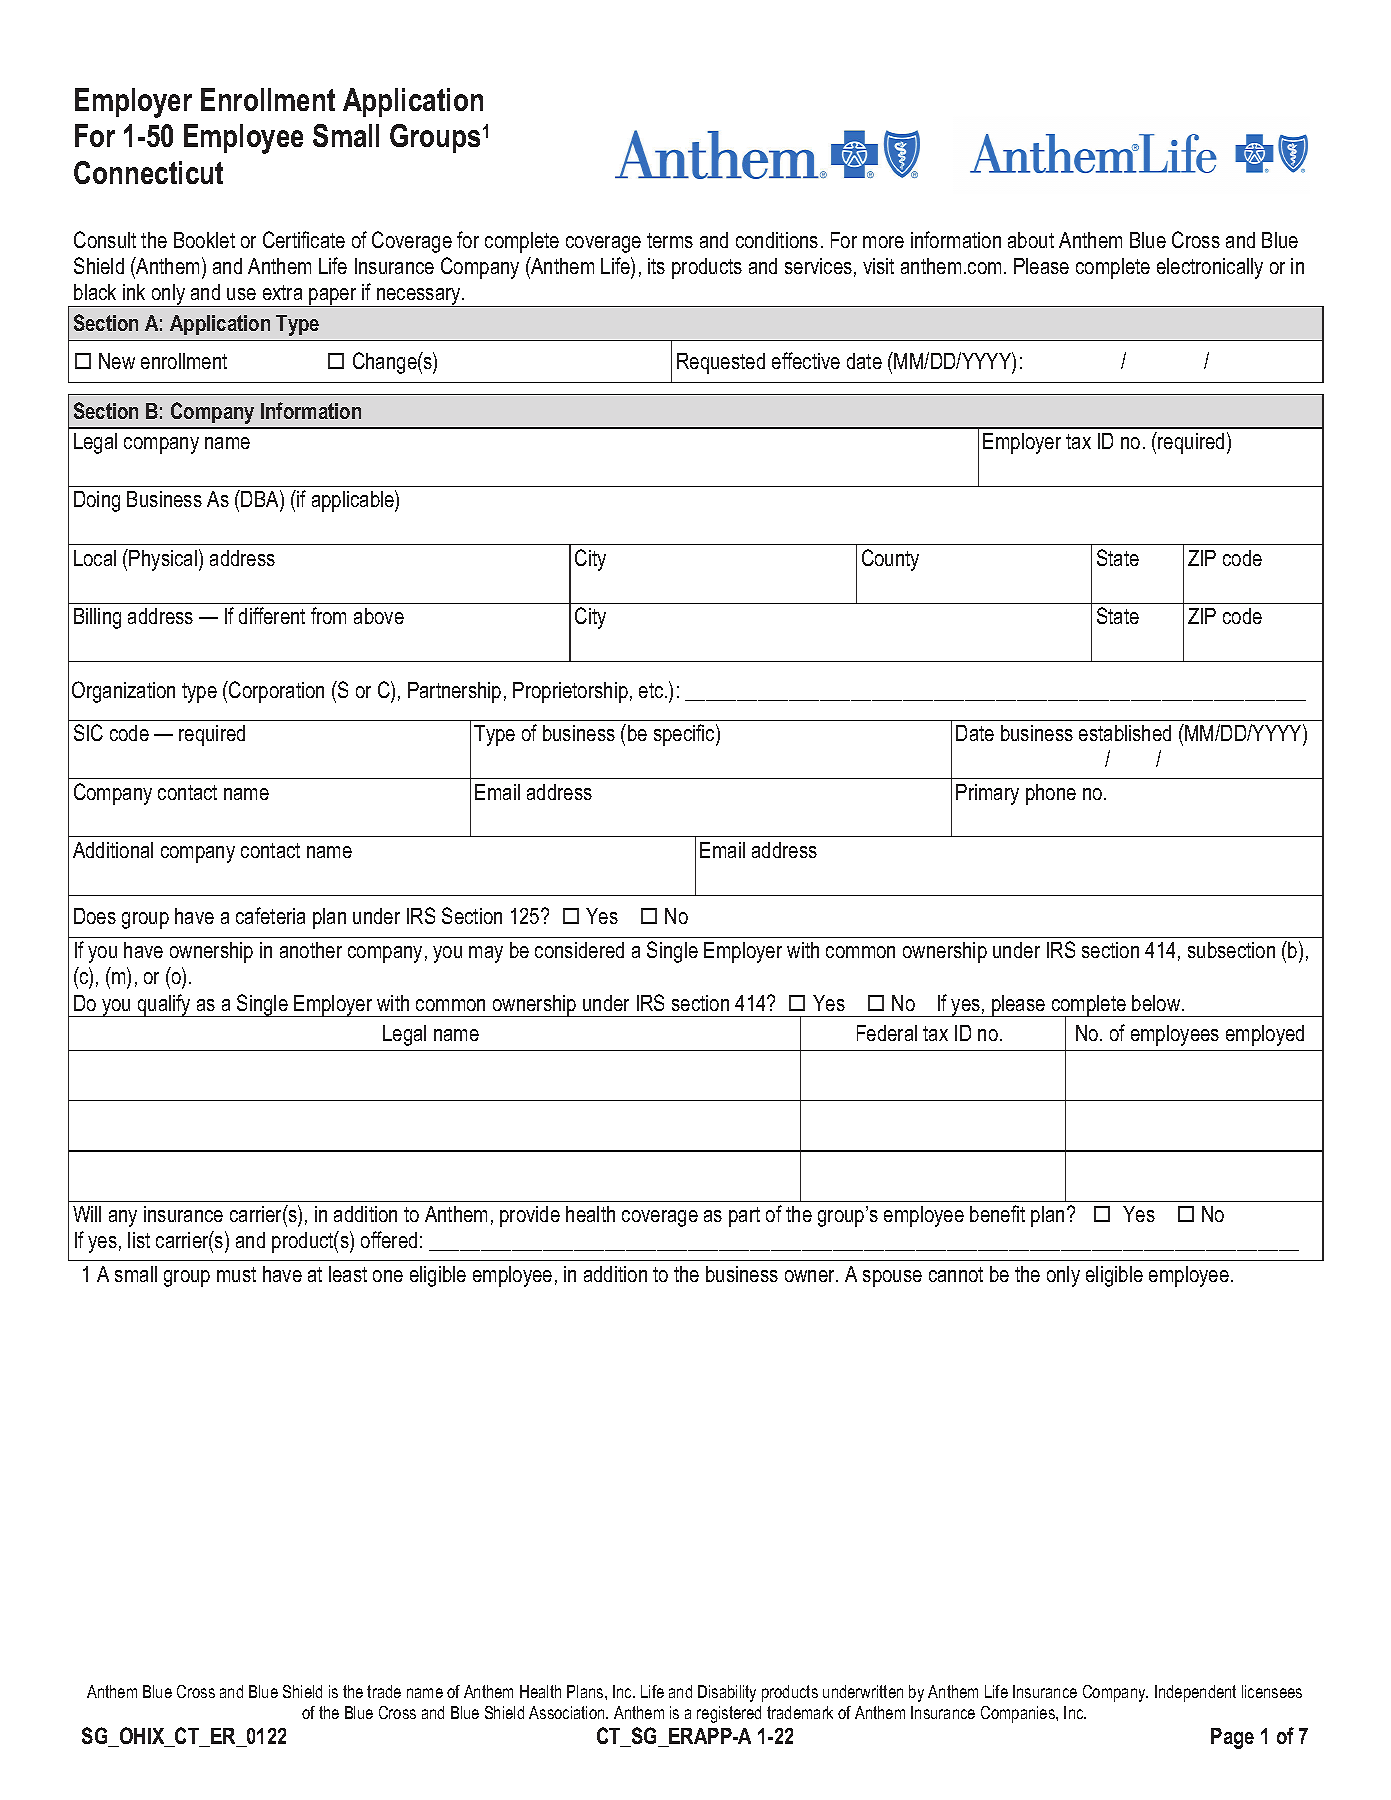 The width and height of the screenshot is (1391, 1800). Describe the element at coordinates (579, 950) in the screenshot. I see `considered` at that location.
